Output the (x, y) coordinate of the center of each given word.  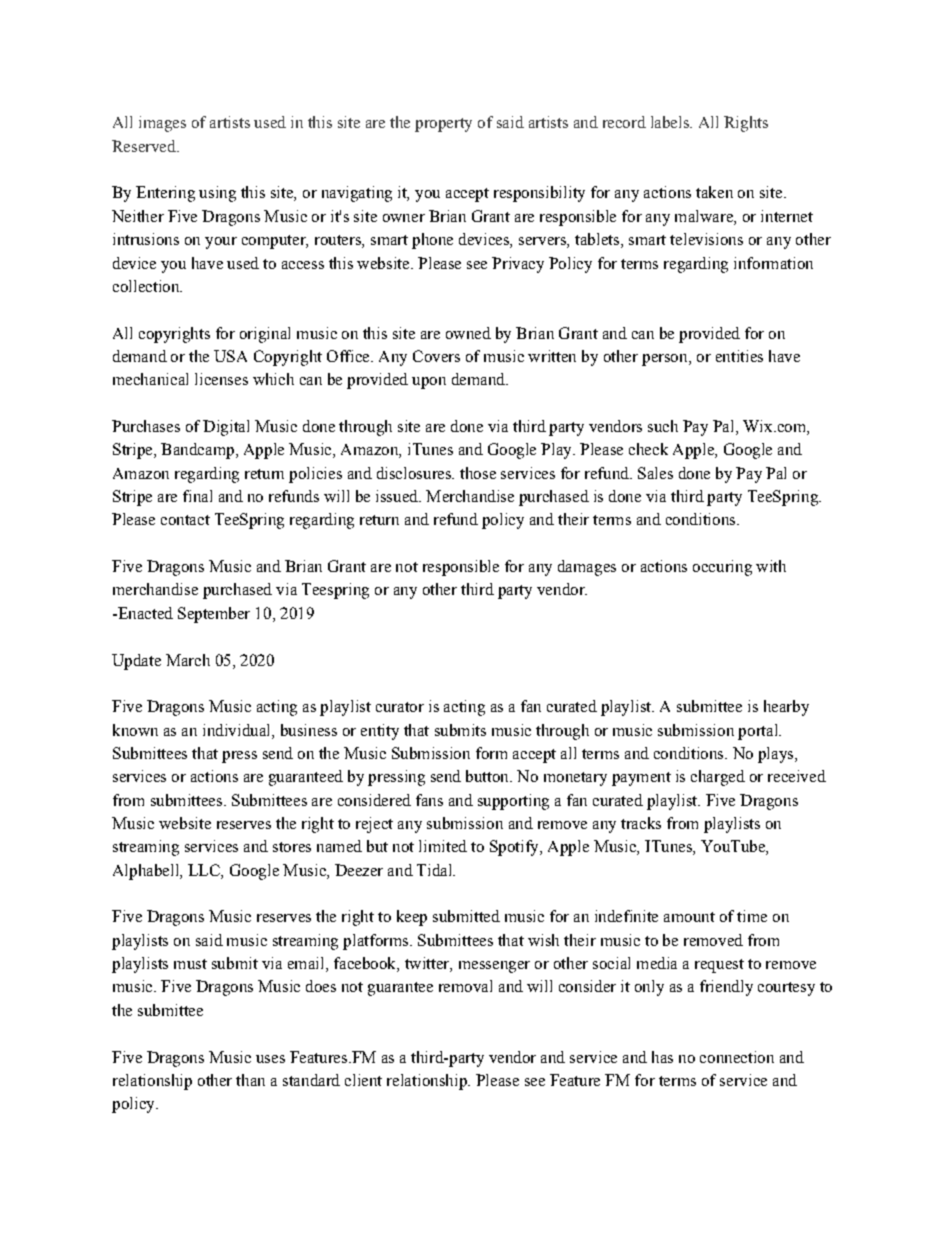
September (214, 615)
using (217, 194)
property (443, 125)
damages (587, 568)
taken (714, 192)
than (250, 1080)
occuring (722, 568)
